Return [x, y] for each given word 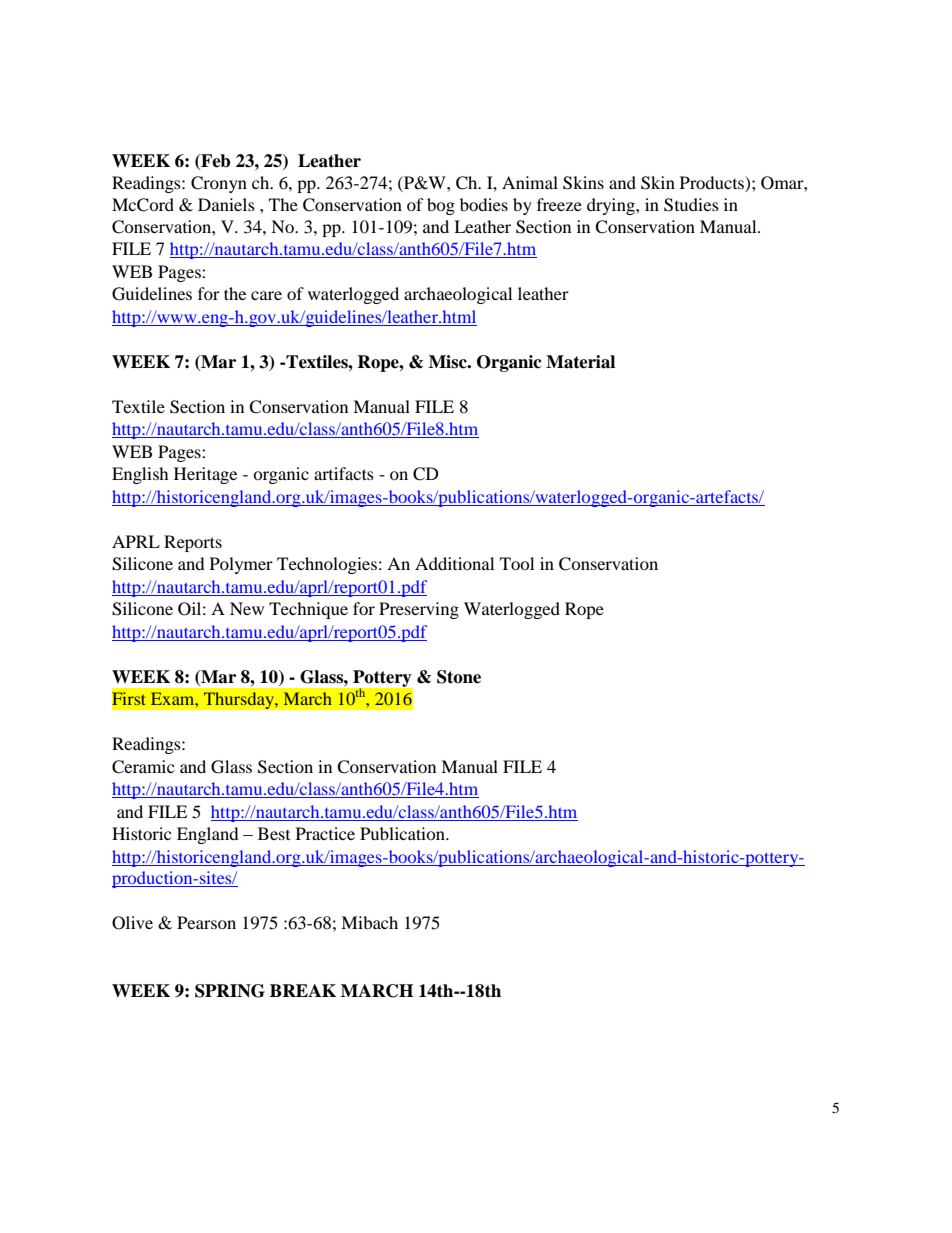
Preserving [419, 610]
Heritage [205, 475]
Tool [517, 563]
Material [580, 362]
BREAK [303, 990]
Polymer [241, 565]
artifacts [344, 473]
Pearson [206, 922]
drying [612, 206]
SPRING [230, 991]
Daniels [226, 204]
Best [274, 833]
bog [441, 206]
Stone [459, 677]
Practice [325, 833]
